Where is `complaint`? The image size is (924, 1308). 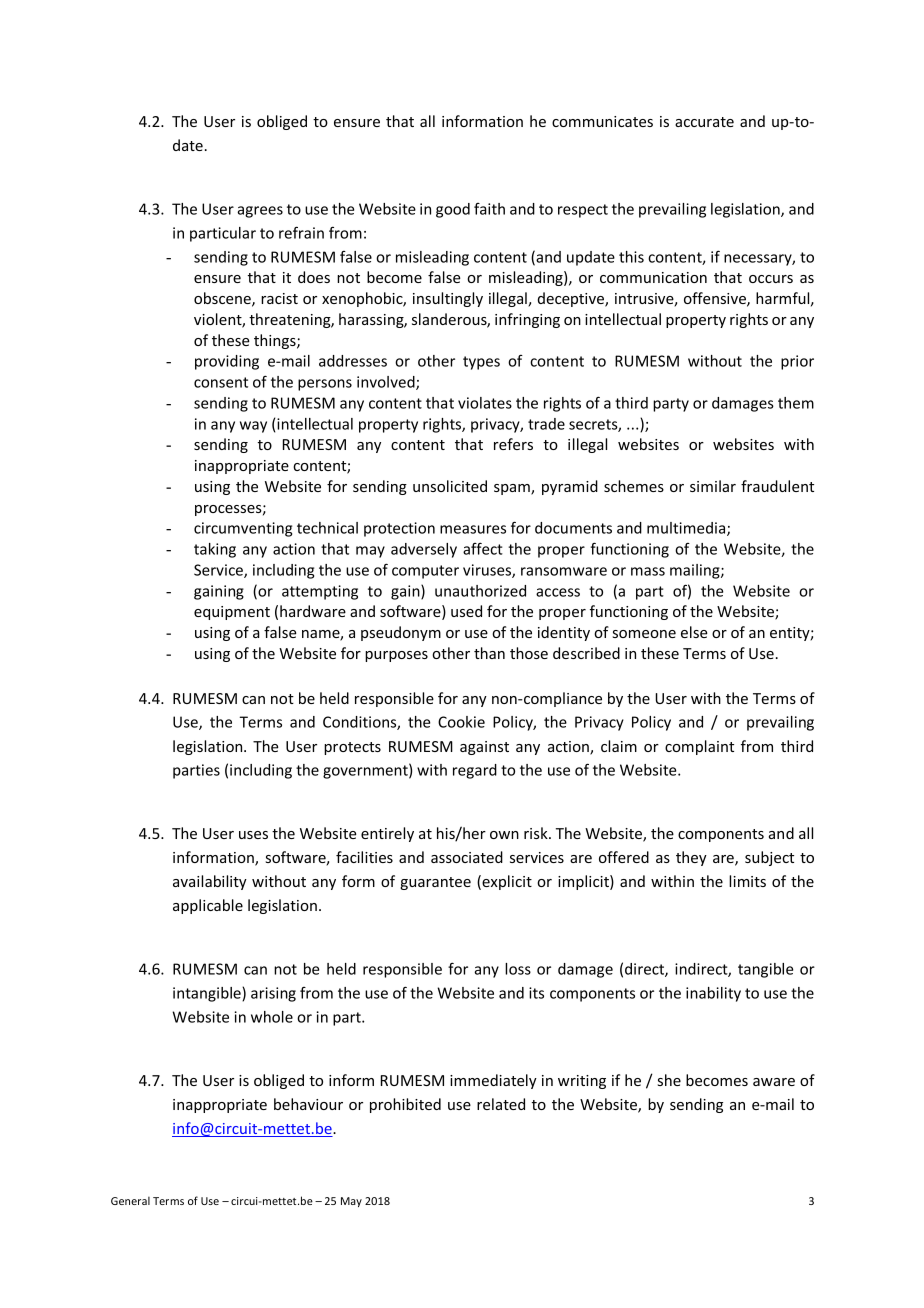 complaint is located at coordinates (699, 747).
